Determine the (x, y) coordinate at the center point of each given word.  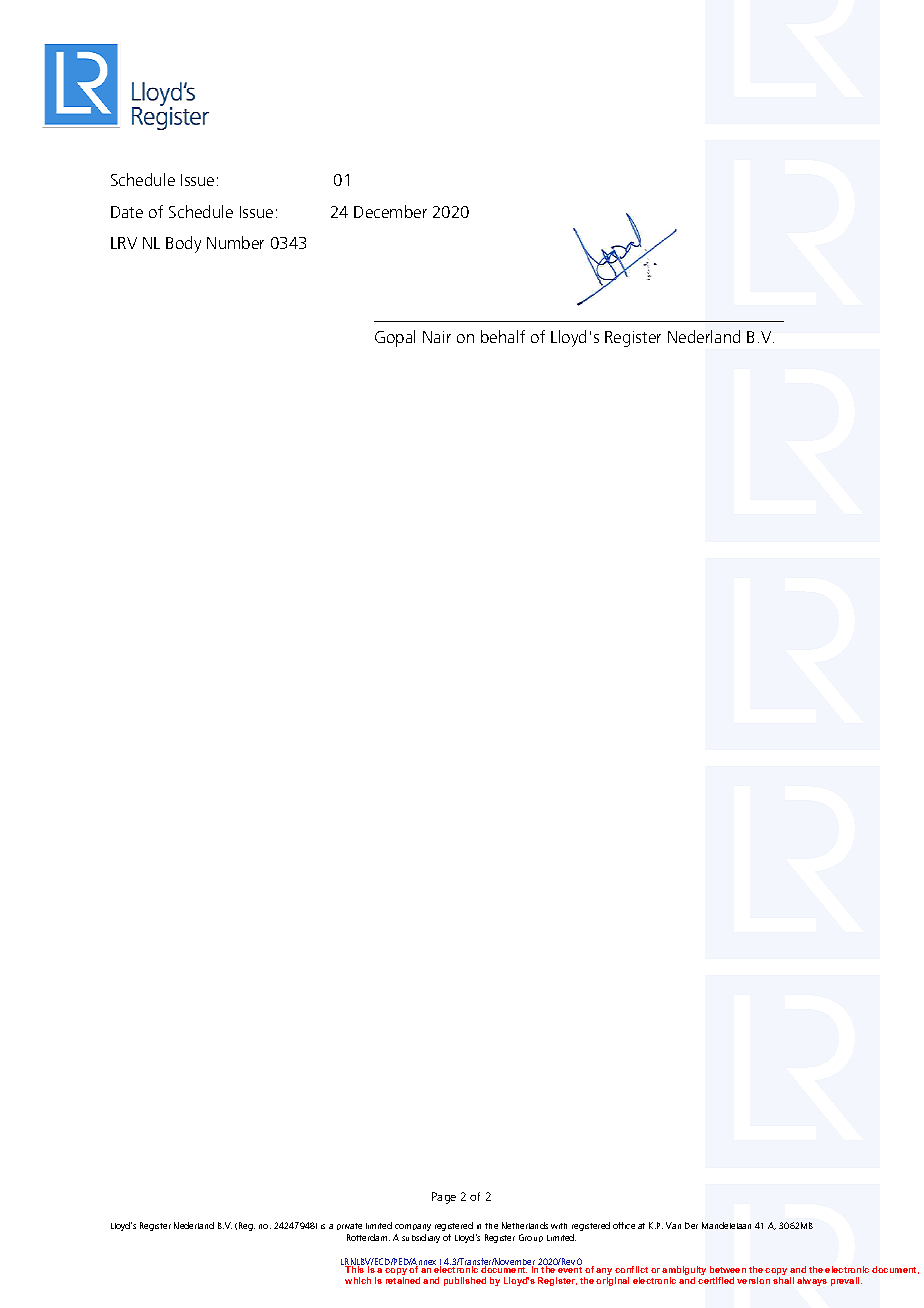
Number (235, 242)
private (349, 1226)
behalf (503, 336)
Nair (437, 337)
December (390, 211)
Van (673, 1225)
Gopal (395, 338)
